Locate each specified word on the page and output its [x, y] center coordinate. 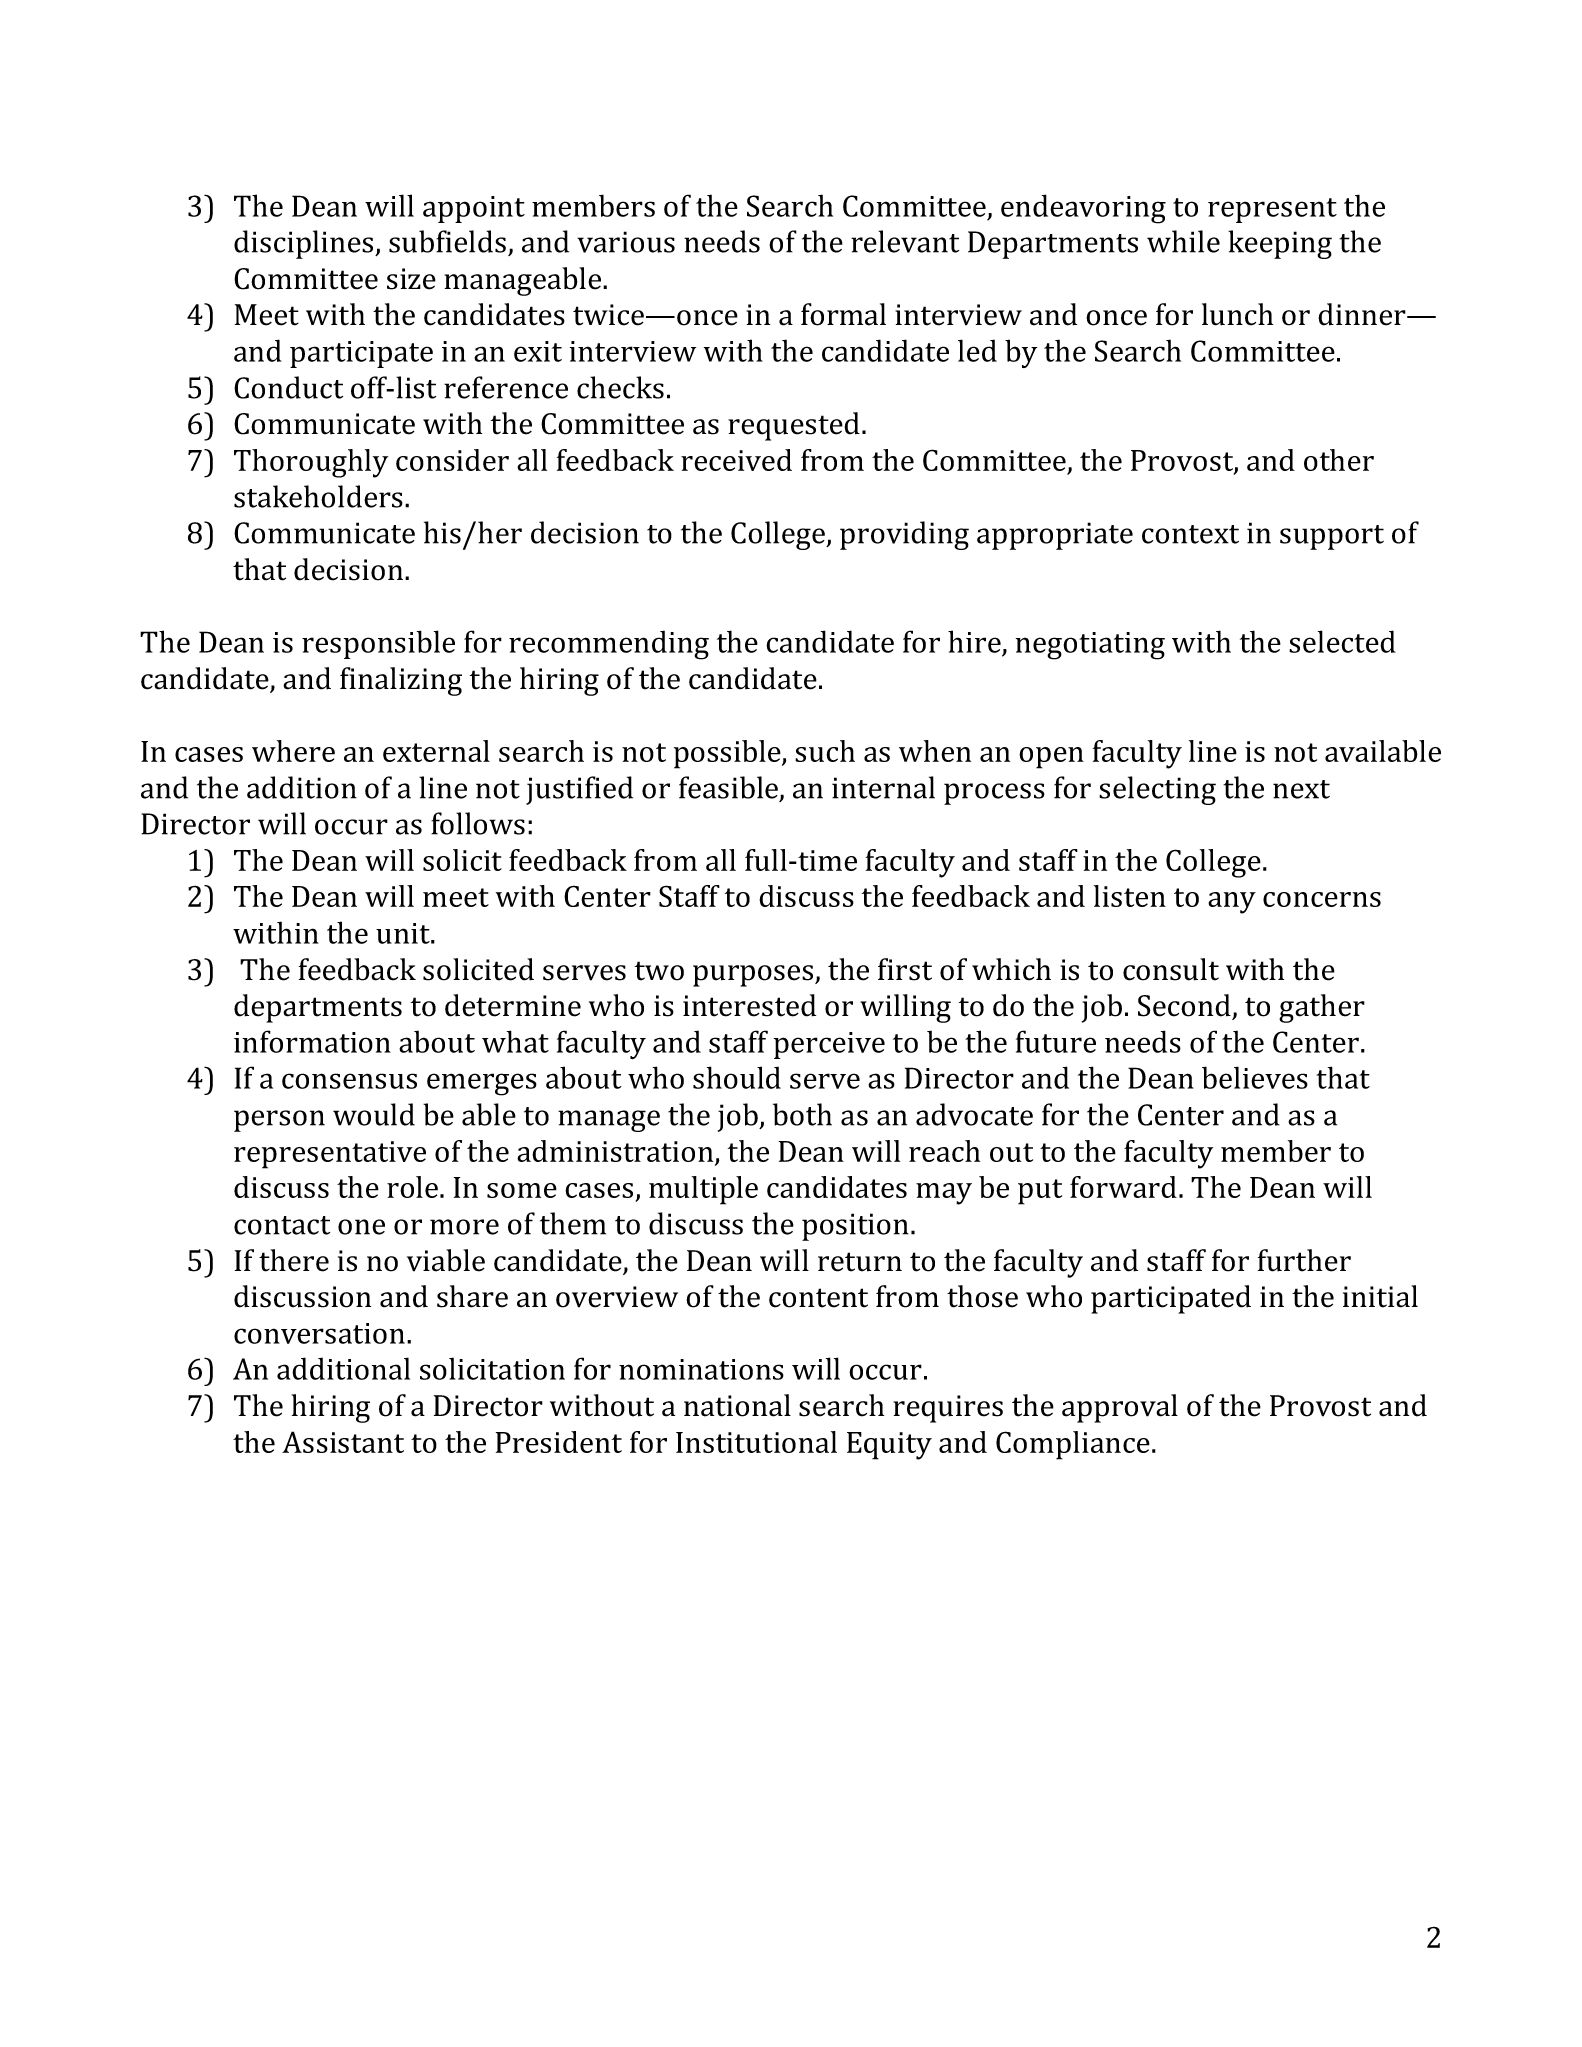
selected [1342, 641]
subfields [447, 241]
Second [1184, 1005]
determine [513, 1005]
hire [974, 641]
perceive [829, 1045]
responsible [378, 644]
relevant [905, 241]
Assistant [343, 1442]
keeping [1280, 244]
